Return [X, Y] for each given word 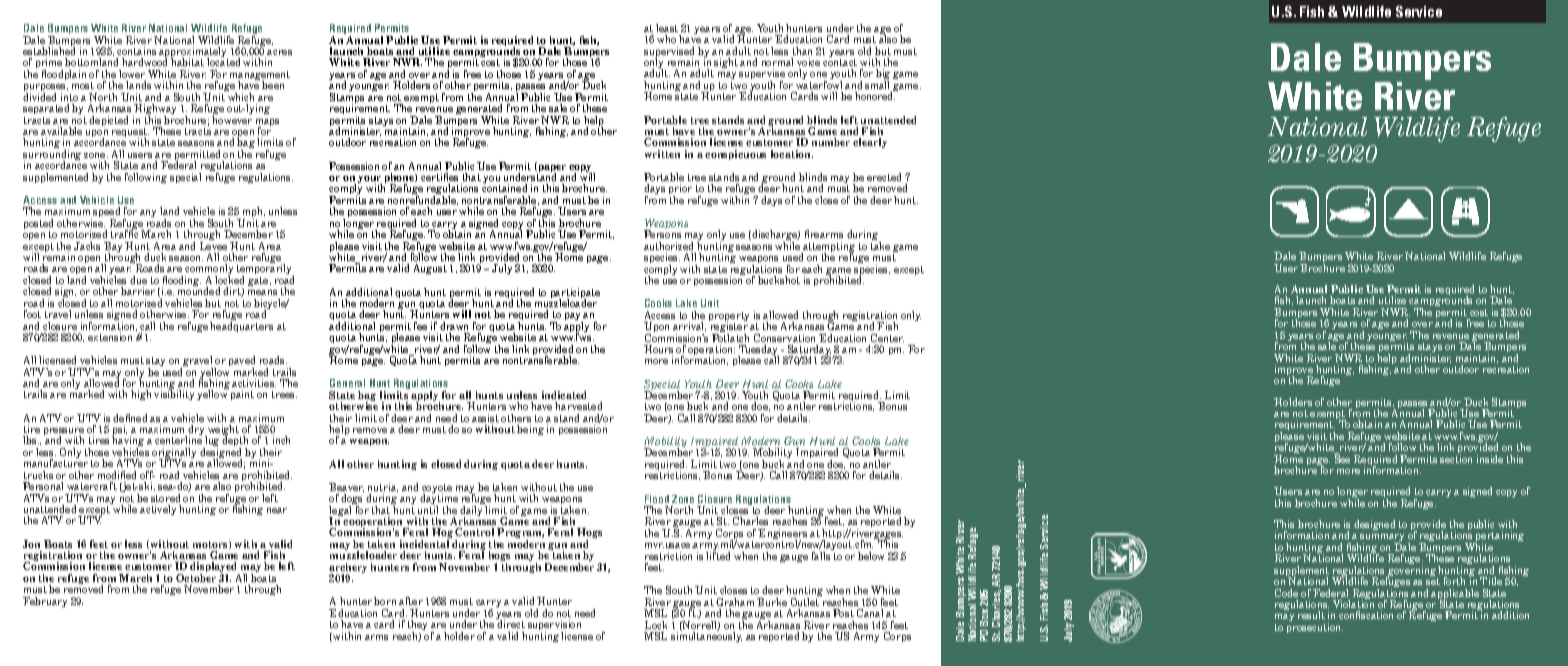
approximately [193, 53]
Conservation [784, 338]
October [196, 578]
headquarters [241, 327]
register [728, 327]
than [802, 51]
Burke [772, 602]
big [883, 76]
